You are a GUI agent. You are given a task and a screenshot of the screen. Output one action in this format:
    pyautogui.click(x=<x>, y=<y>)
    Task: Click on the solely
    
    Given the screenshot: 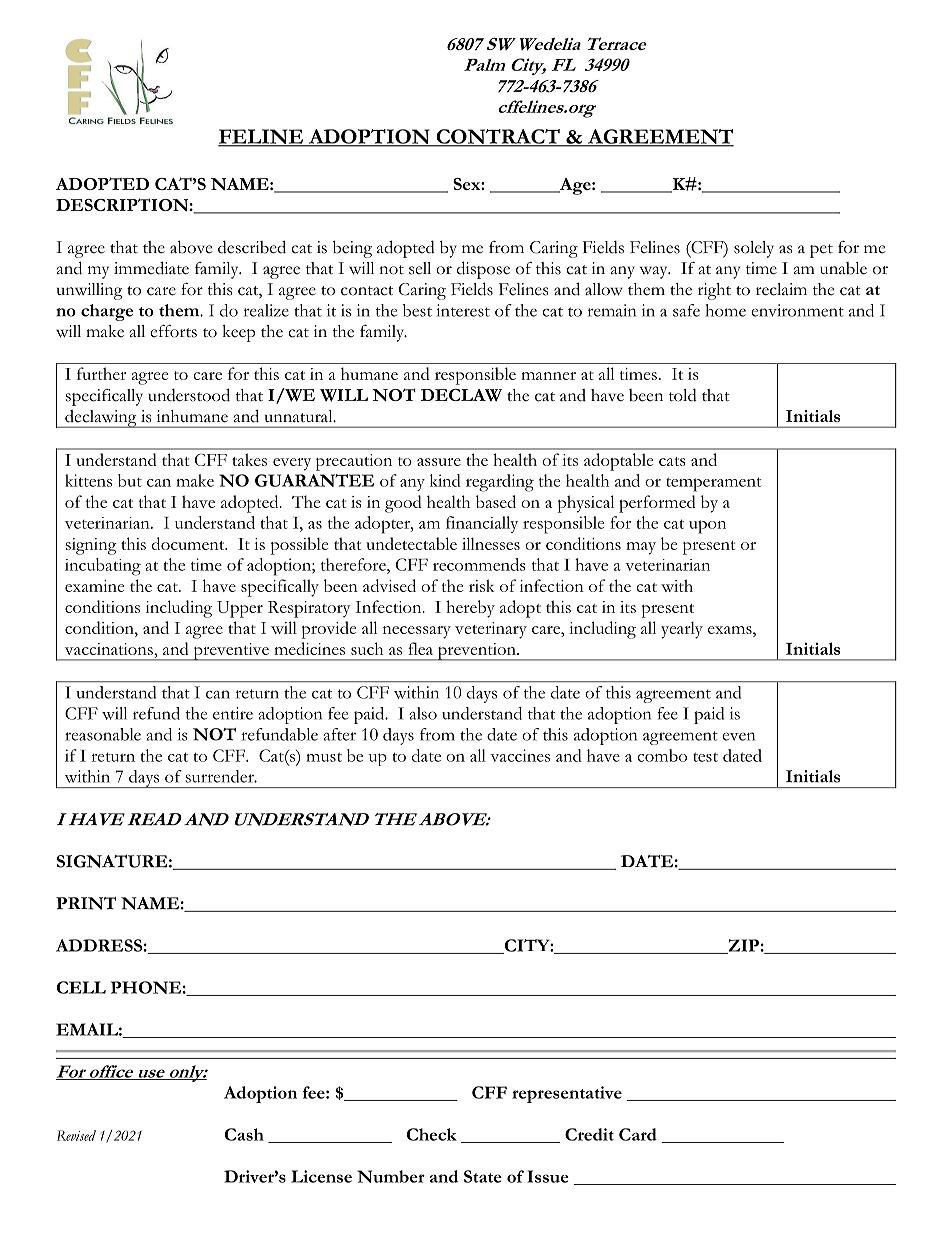 What is the action you would take?
    pyautogui.click(x=754, y=249)
